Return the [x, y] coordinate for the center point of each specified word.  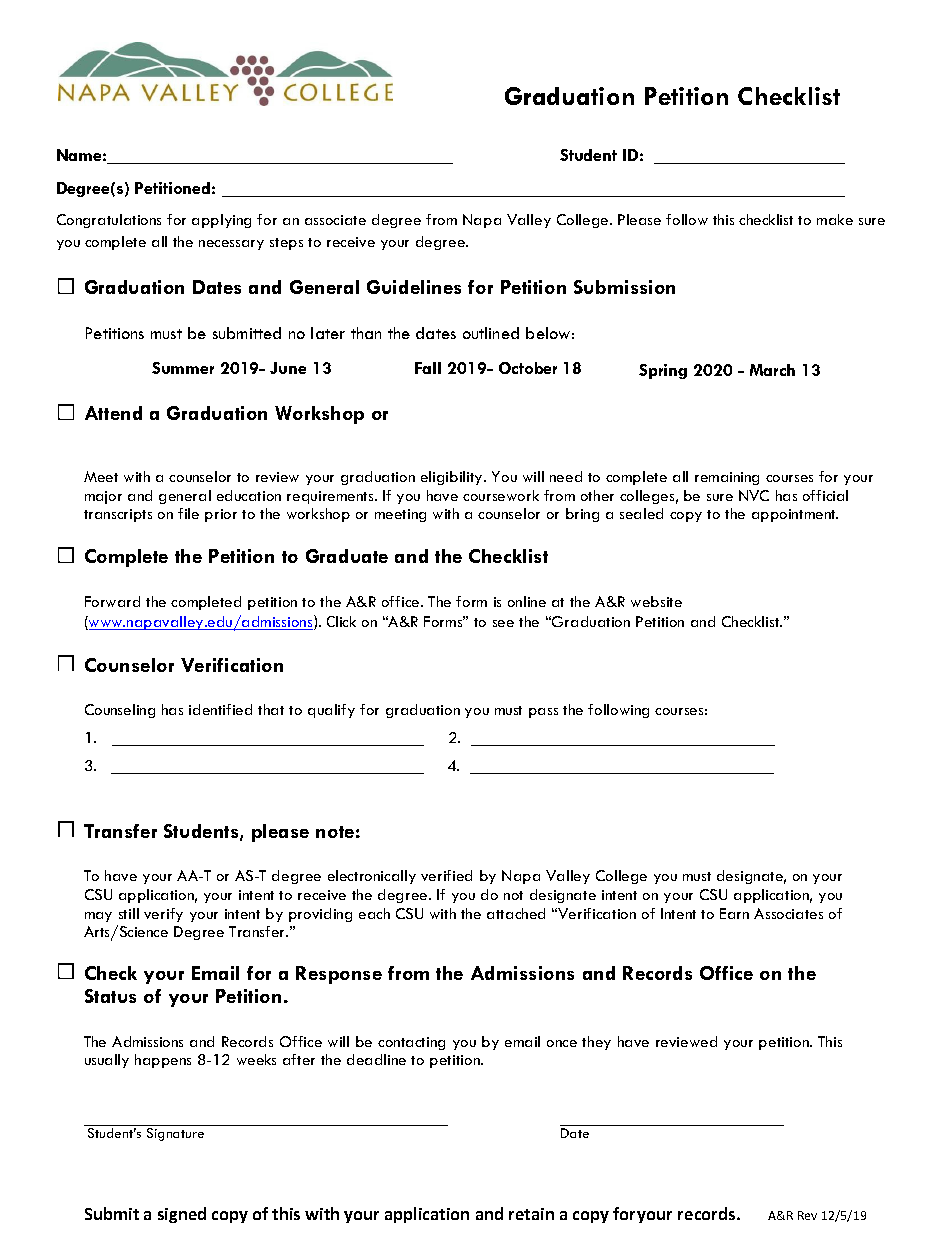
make [835, 219]
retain [531, 1214]
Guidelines [414, 287]
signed [182, 1215]
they [596, 1043]
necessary [231, 245]
